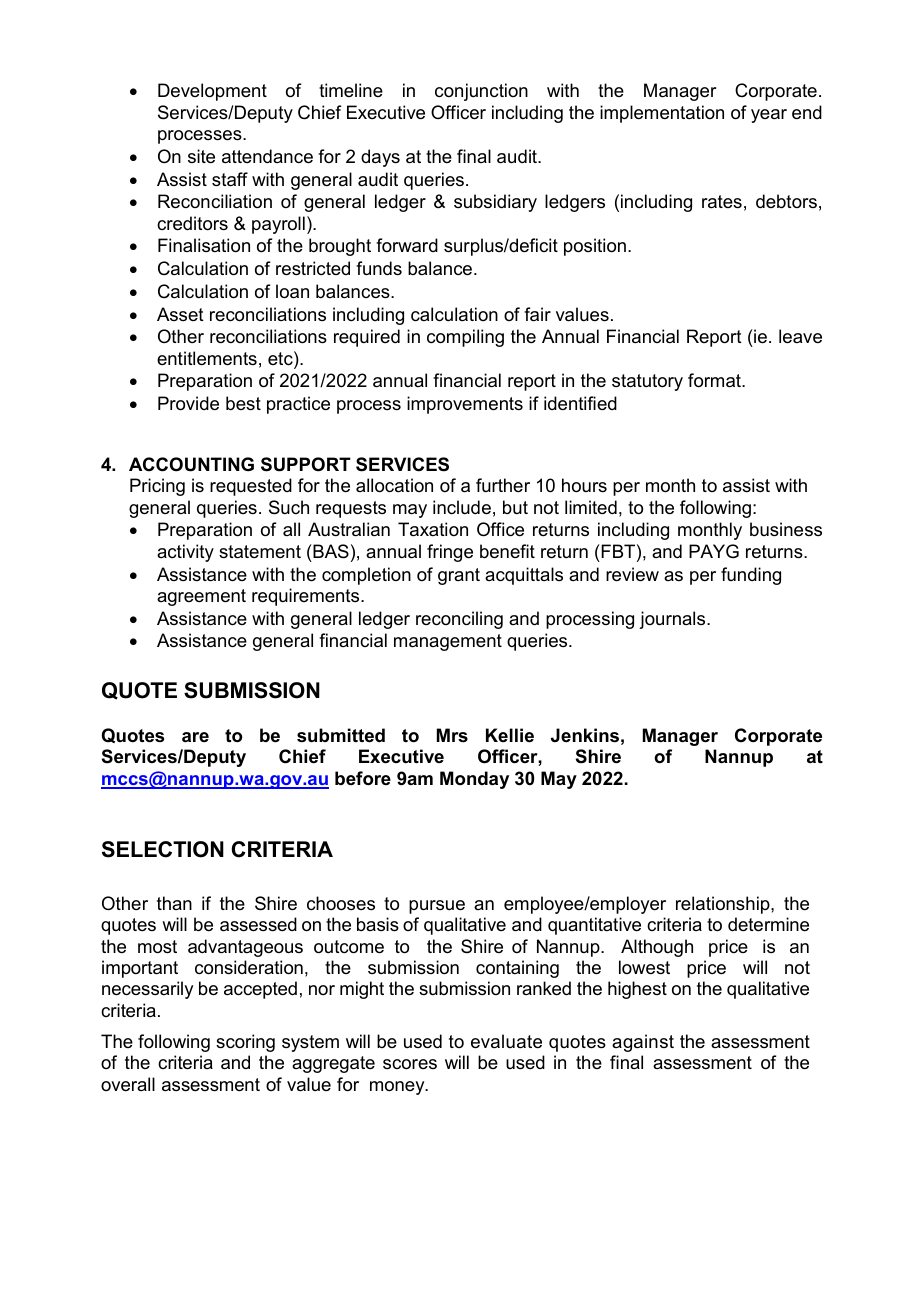 This image has width=924, height=1308. What do you see at coordinates (800, 336) in the image?
I see `leave` at bounding box center [800, 336].
